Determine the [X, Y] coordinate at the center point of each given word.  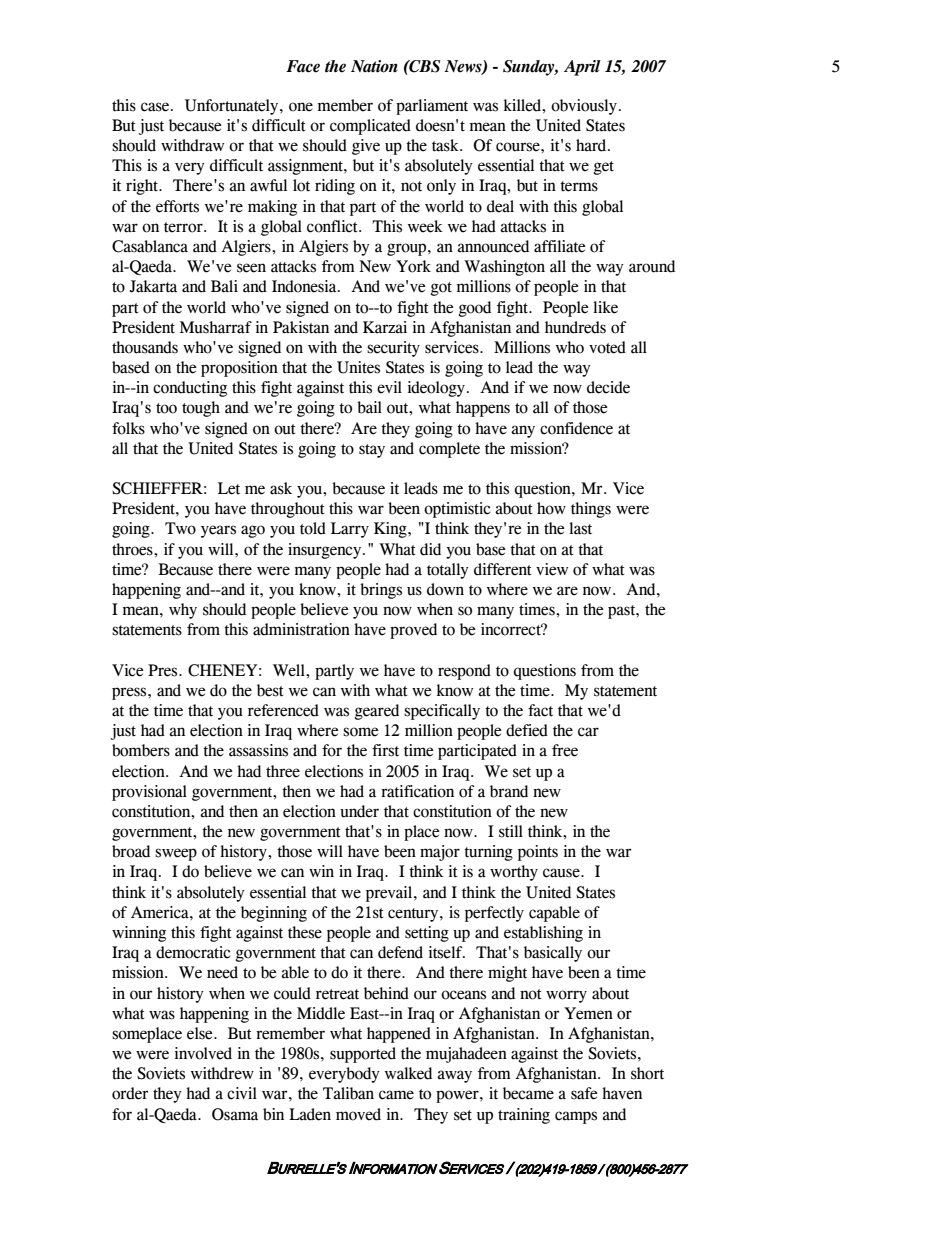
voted [607, 347]
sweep [176, 854]
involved [203, 1053]
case [155, 107]
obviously [584, 107]
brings [381, 591]
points [538, 853]
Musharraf [216, 327]
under [359, 811]
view [552, 569]
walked [408, 1073]
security [393, 349]
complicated [370, 127]
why [183, 611]
